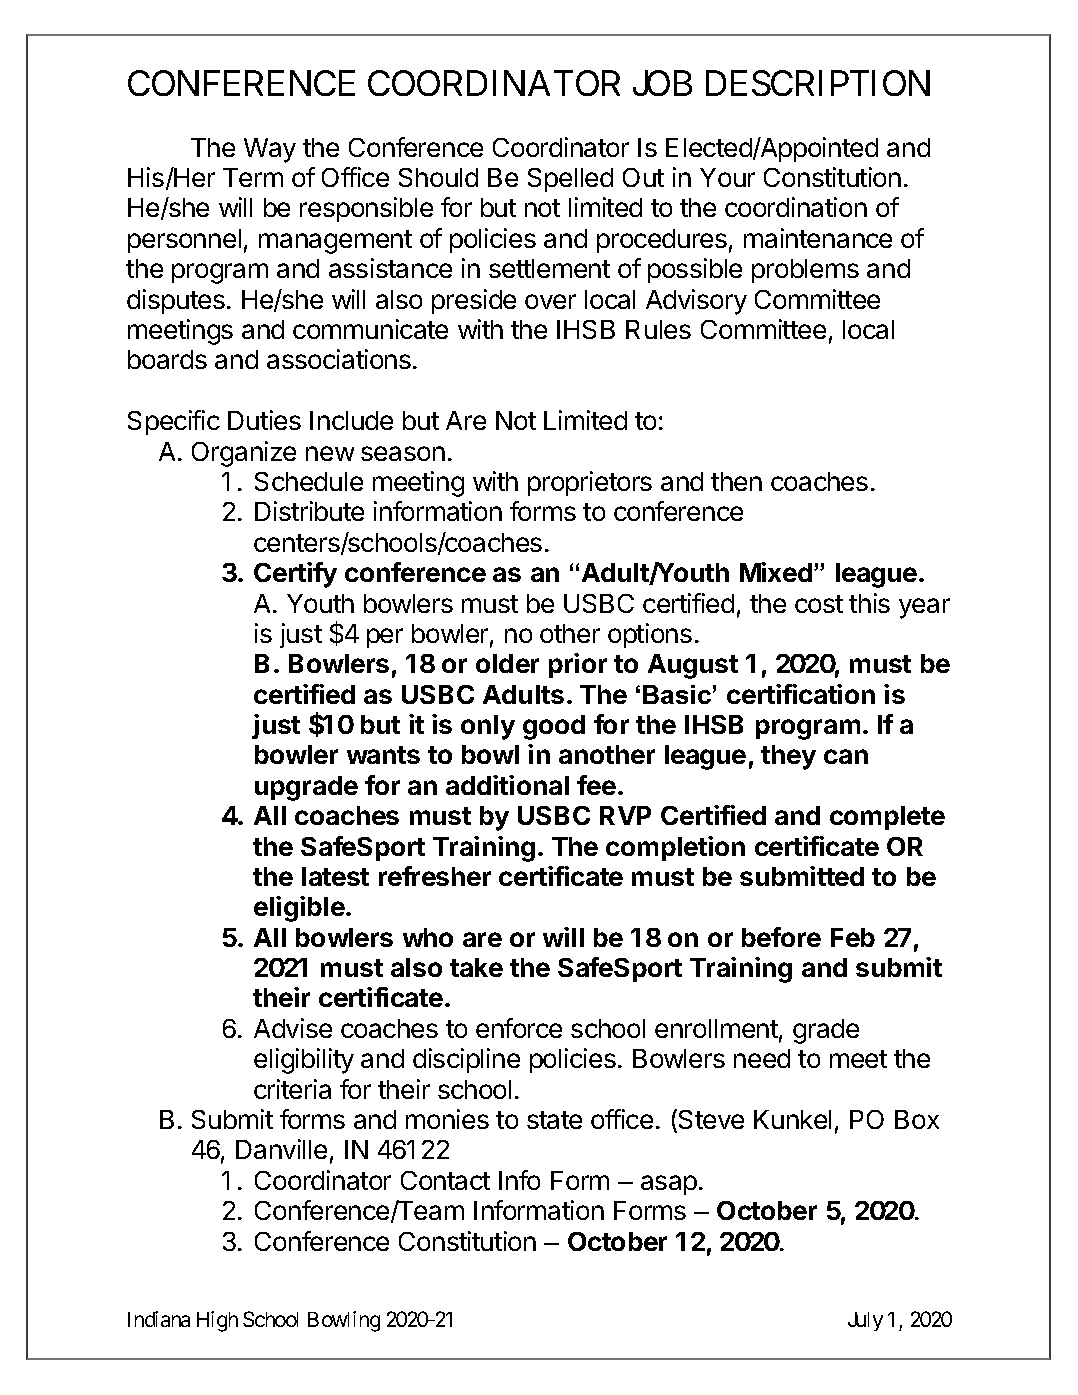 The width and height of the screenshot is (1078, 1395). I want to click on Distribute, so click(309, 511).
